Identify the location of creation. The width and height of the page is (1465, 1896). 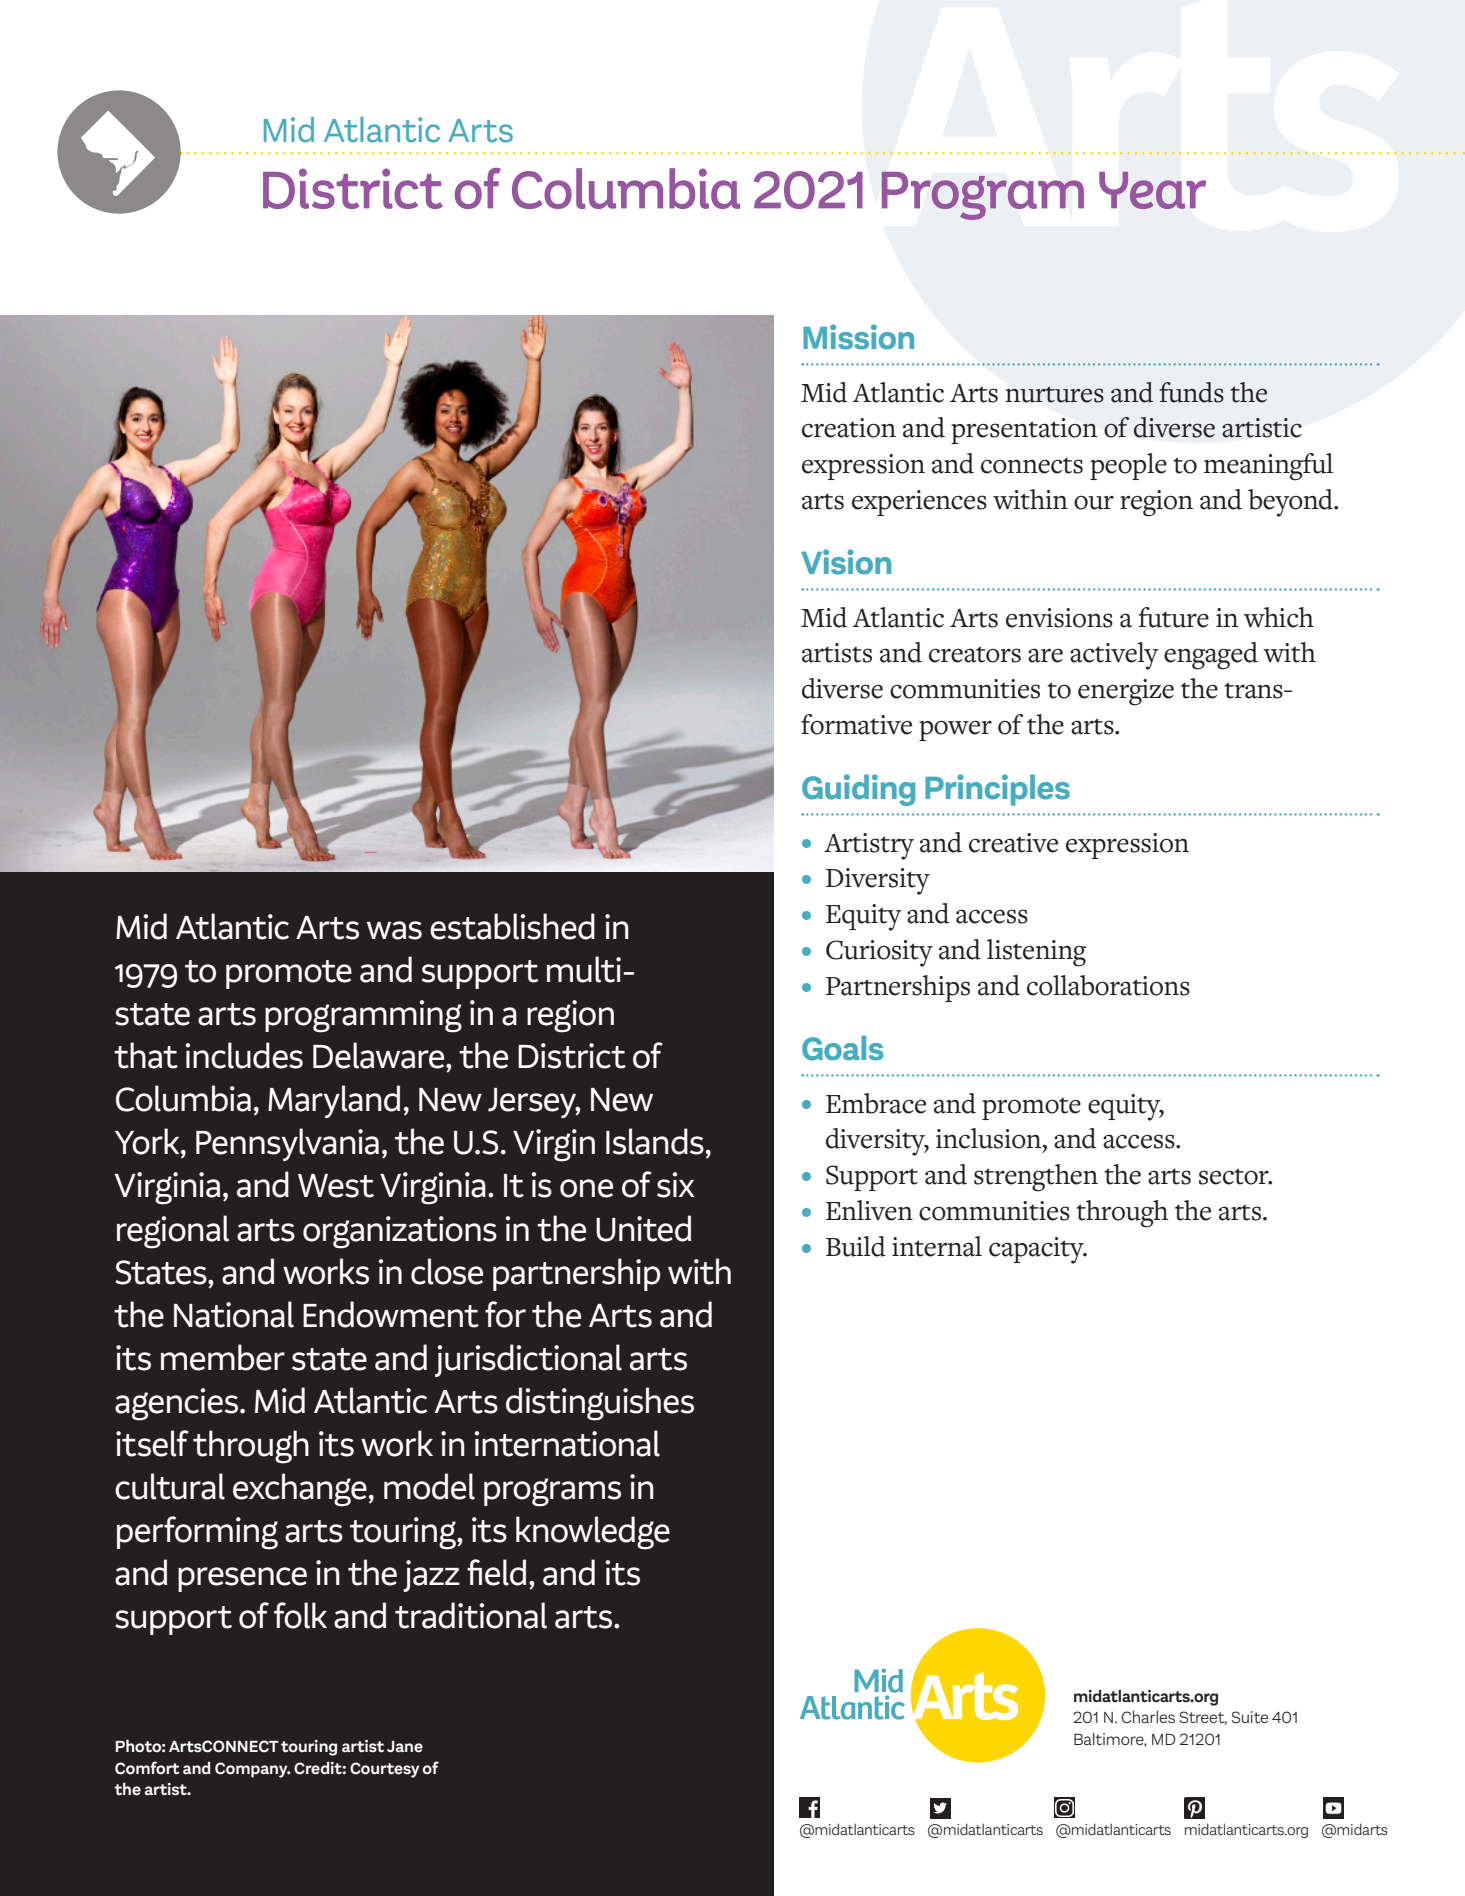
(849, 428).
